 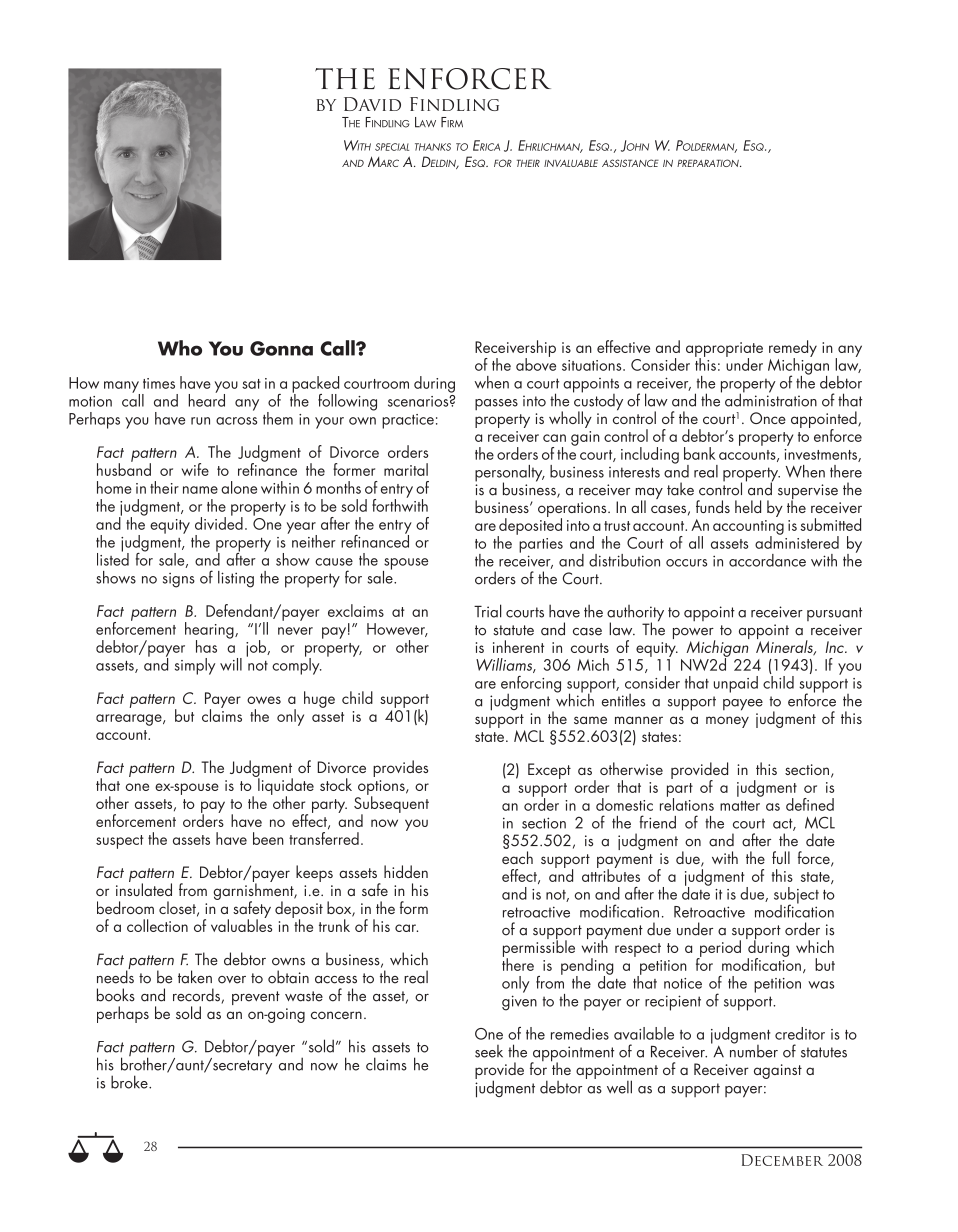 What do you see at coordinates (159, 383) in the screenshot?
I see `times` at bounding box center [159, 383].
